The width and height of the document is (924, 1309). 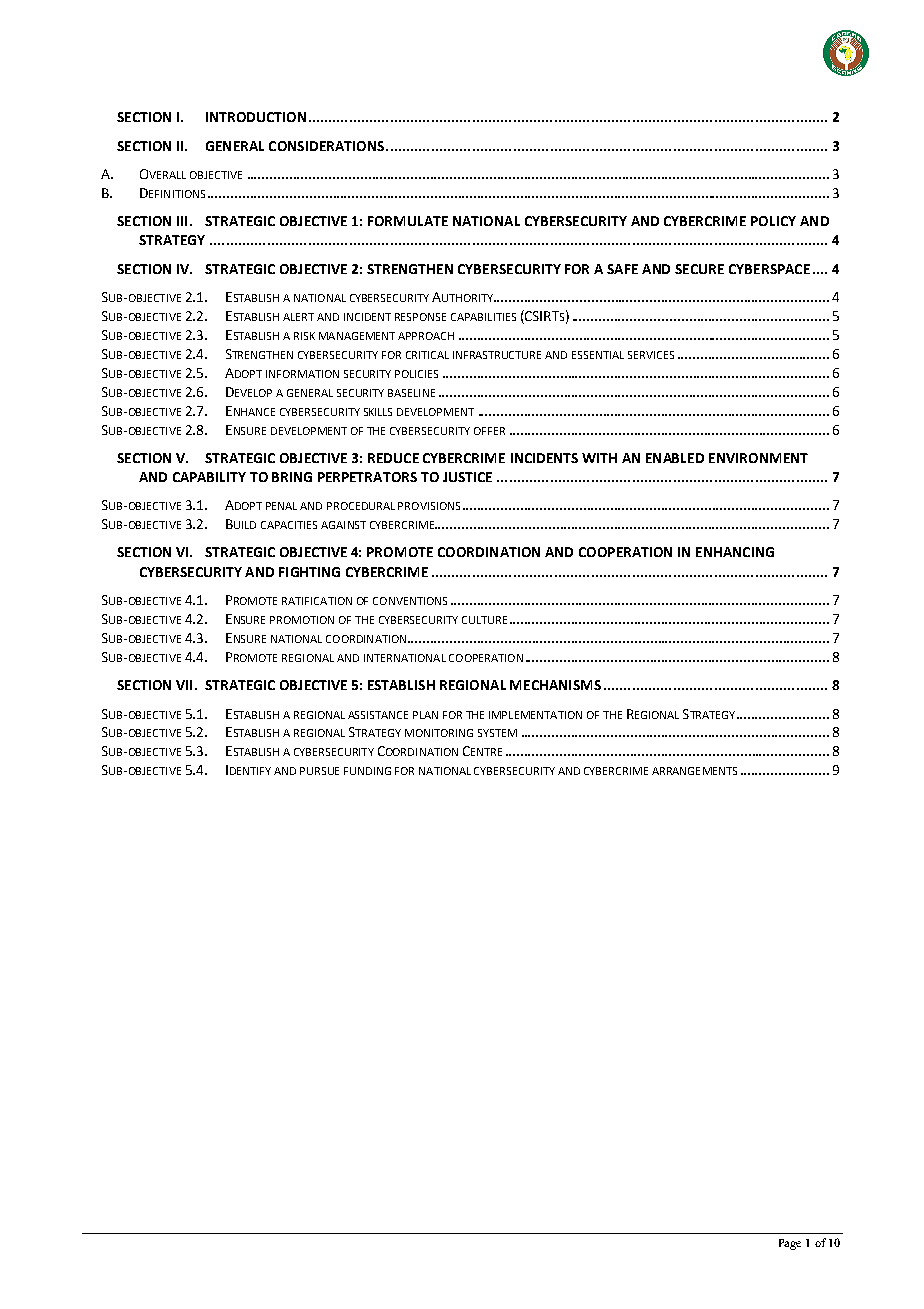 I want to click on SYSTEM, so click(x=497, y=733).
